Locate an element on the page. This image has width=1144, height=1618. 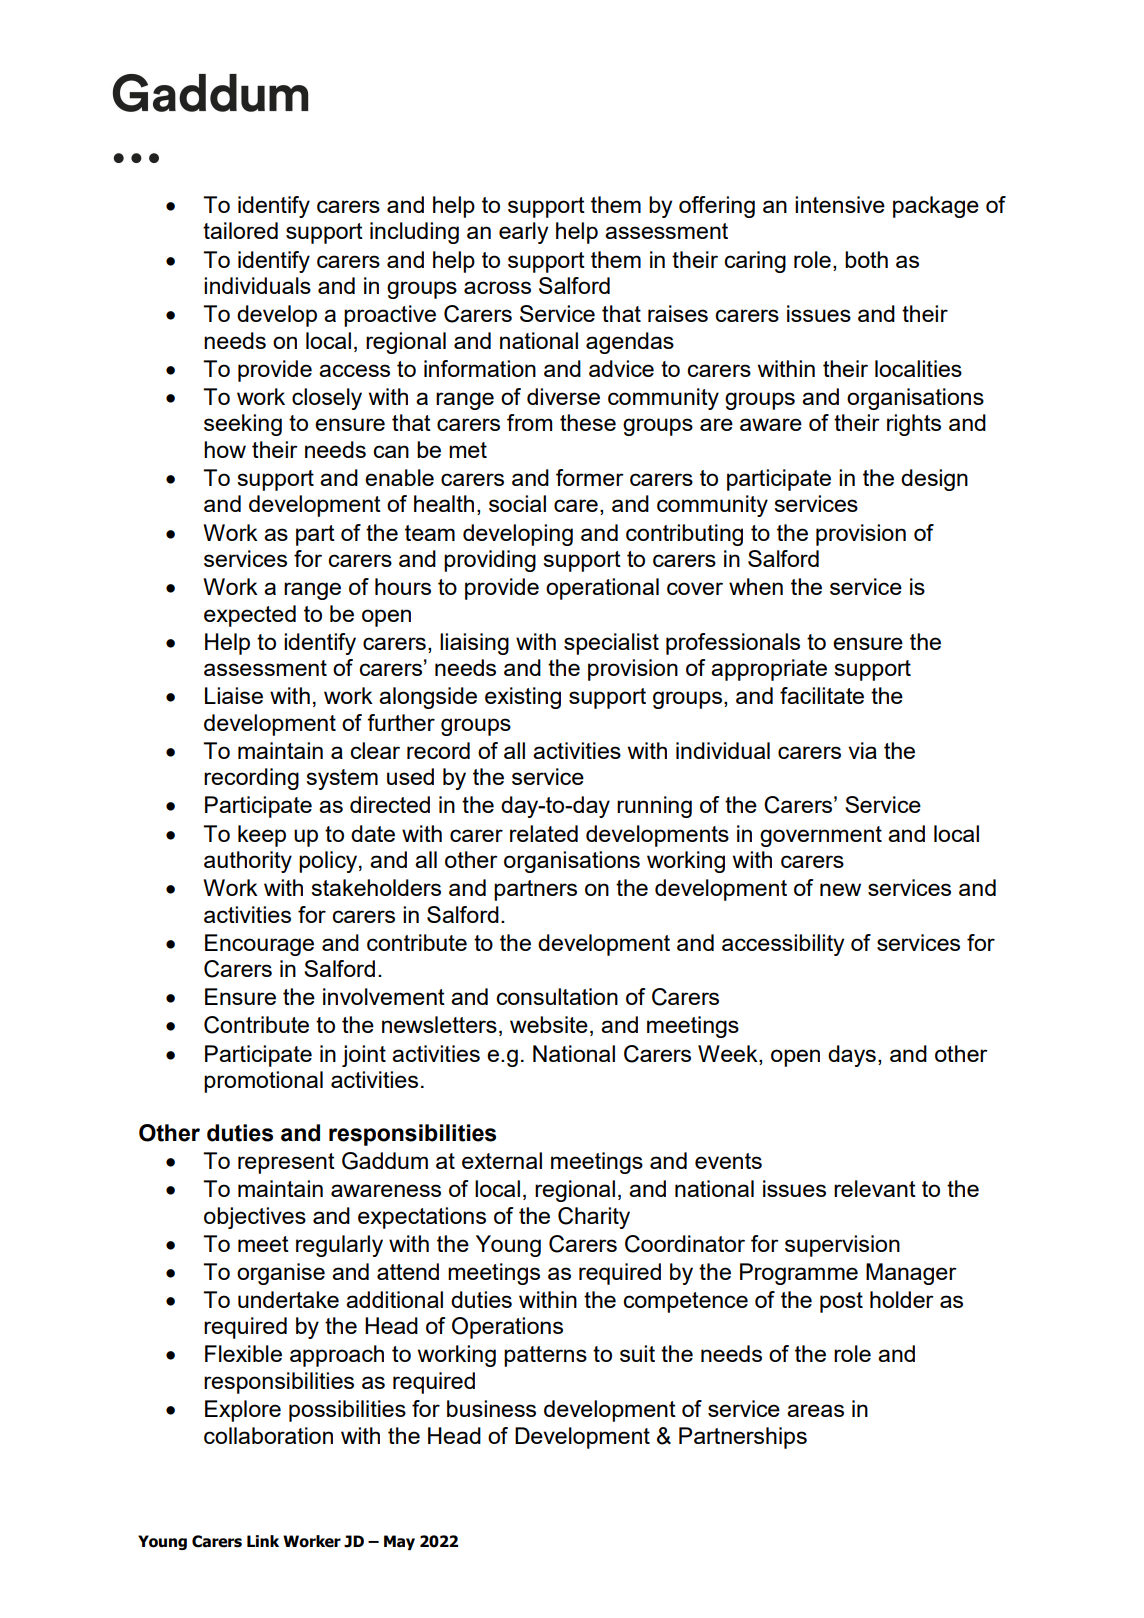
early is located at coordinates (523, 233).
